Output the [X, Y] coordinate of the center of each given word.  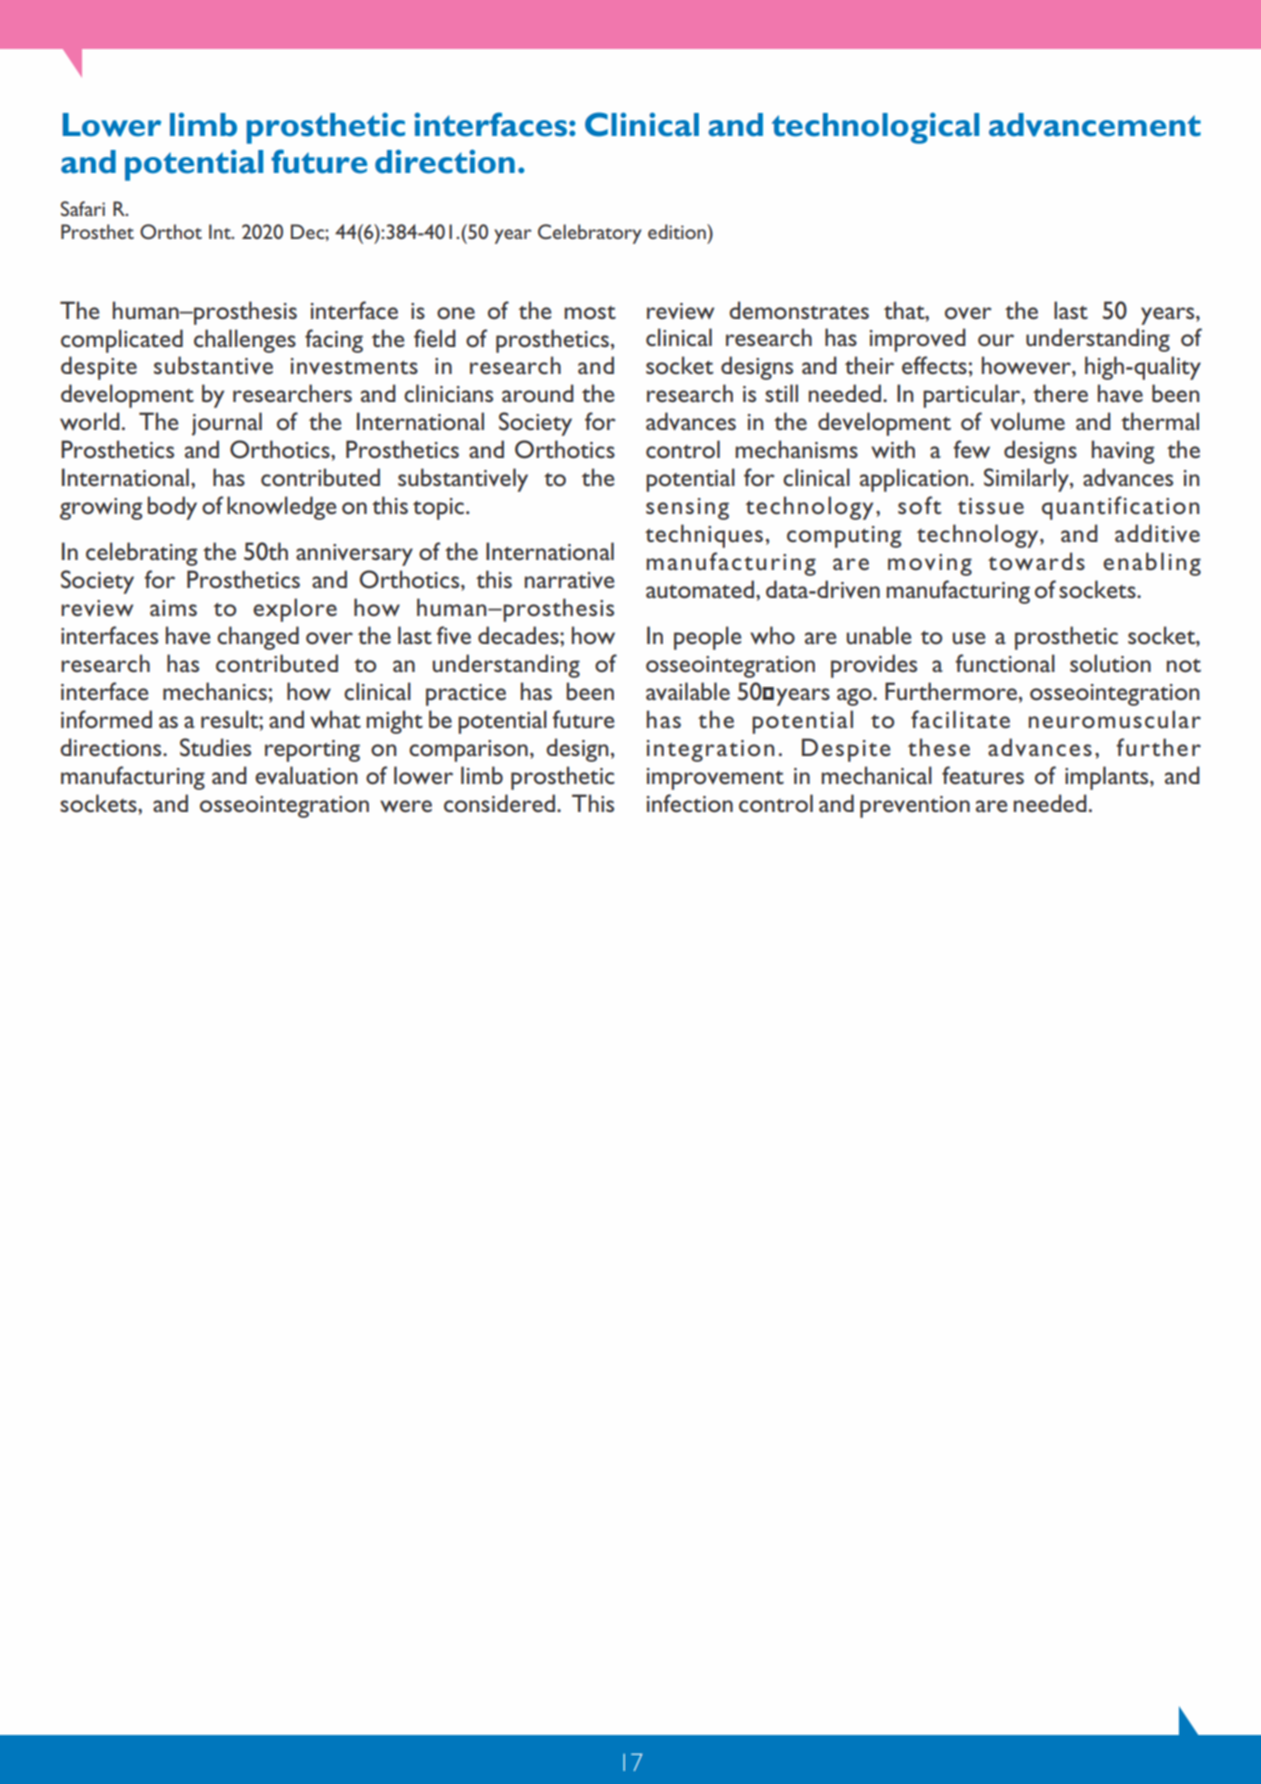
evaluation [306, 775]
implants [1108, 778]
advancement [1095, 125]
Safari [83, 208]
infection [690, 803]
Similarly [1027, 480]
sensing [687, 509]
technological [875, 128]
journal [227, 424]
